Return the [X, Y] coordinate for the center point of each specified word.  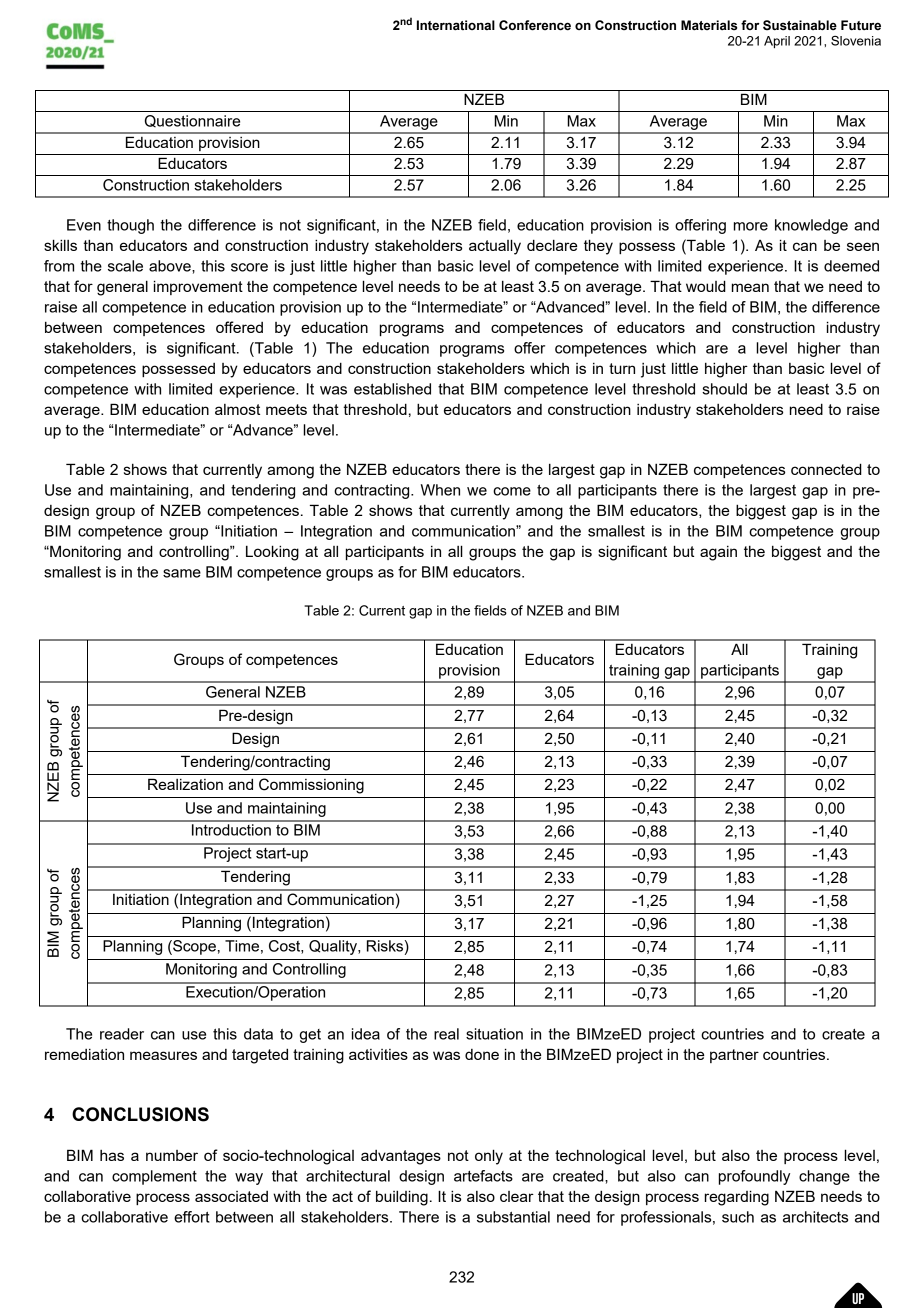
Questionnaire [192, 121]
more [751, 226]
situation [494, 1034]
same [182, 573]
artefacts [483, 1176]
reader [122, 1034]
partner [734, 1056]
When [440, 490]
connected [826, 469]
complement [154, 1177]
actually [495, 247]
